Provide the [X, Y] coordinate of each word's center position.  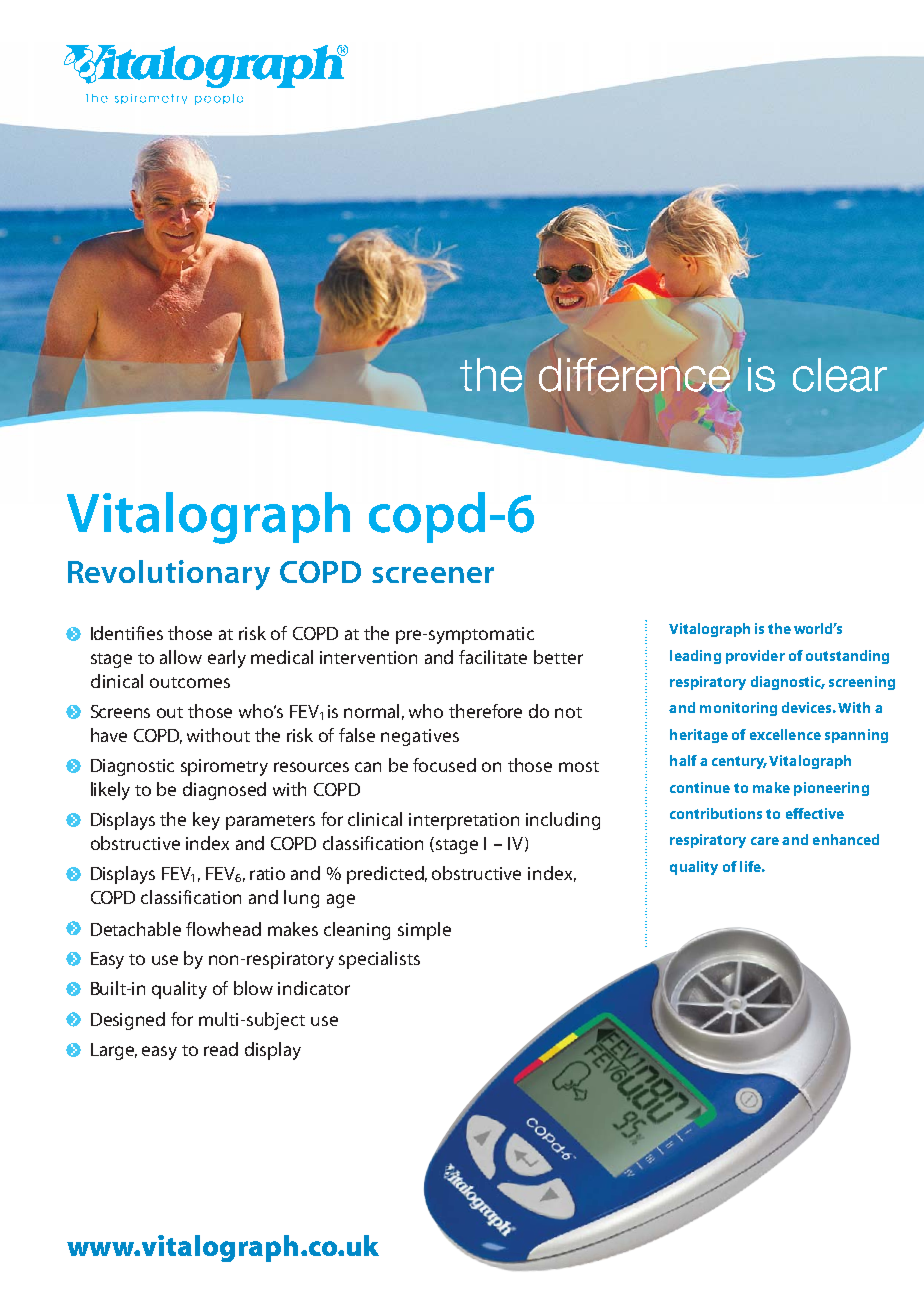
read [221, 1049]
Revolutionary [169, 575]
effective [815, 813]
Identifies [127, 633]
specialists [379, 960]
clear [840, 375]
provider [755, 657]
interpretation [464, 821]
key [206, 821]
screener [433, 575]
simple [424, 931]
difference [636, 374]
